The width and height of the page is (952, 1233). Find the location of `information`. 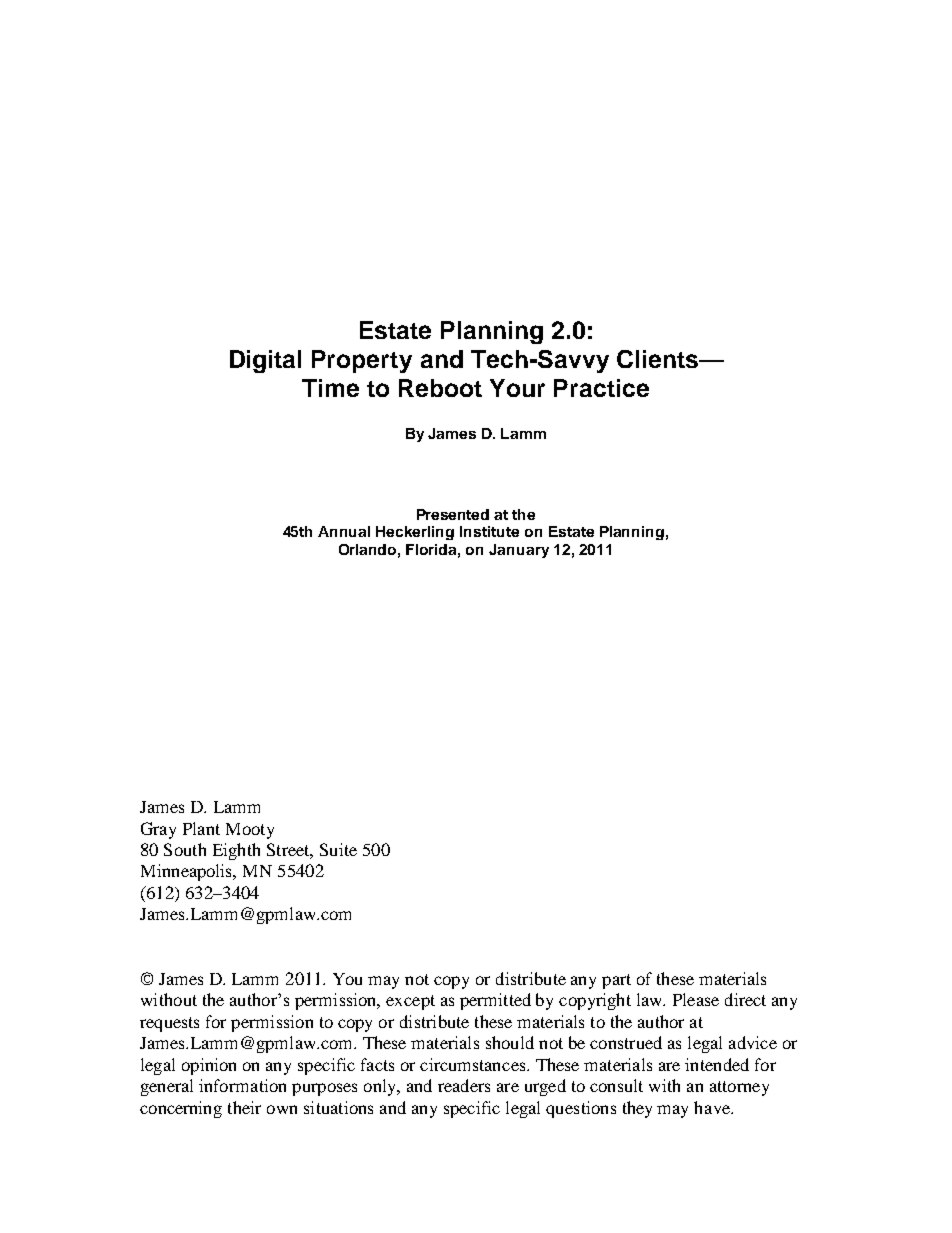

information is located at coordinates (242, 1085).
